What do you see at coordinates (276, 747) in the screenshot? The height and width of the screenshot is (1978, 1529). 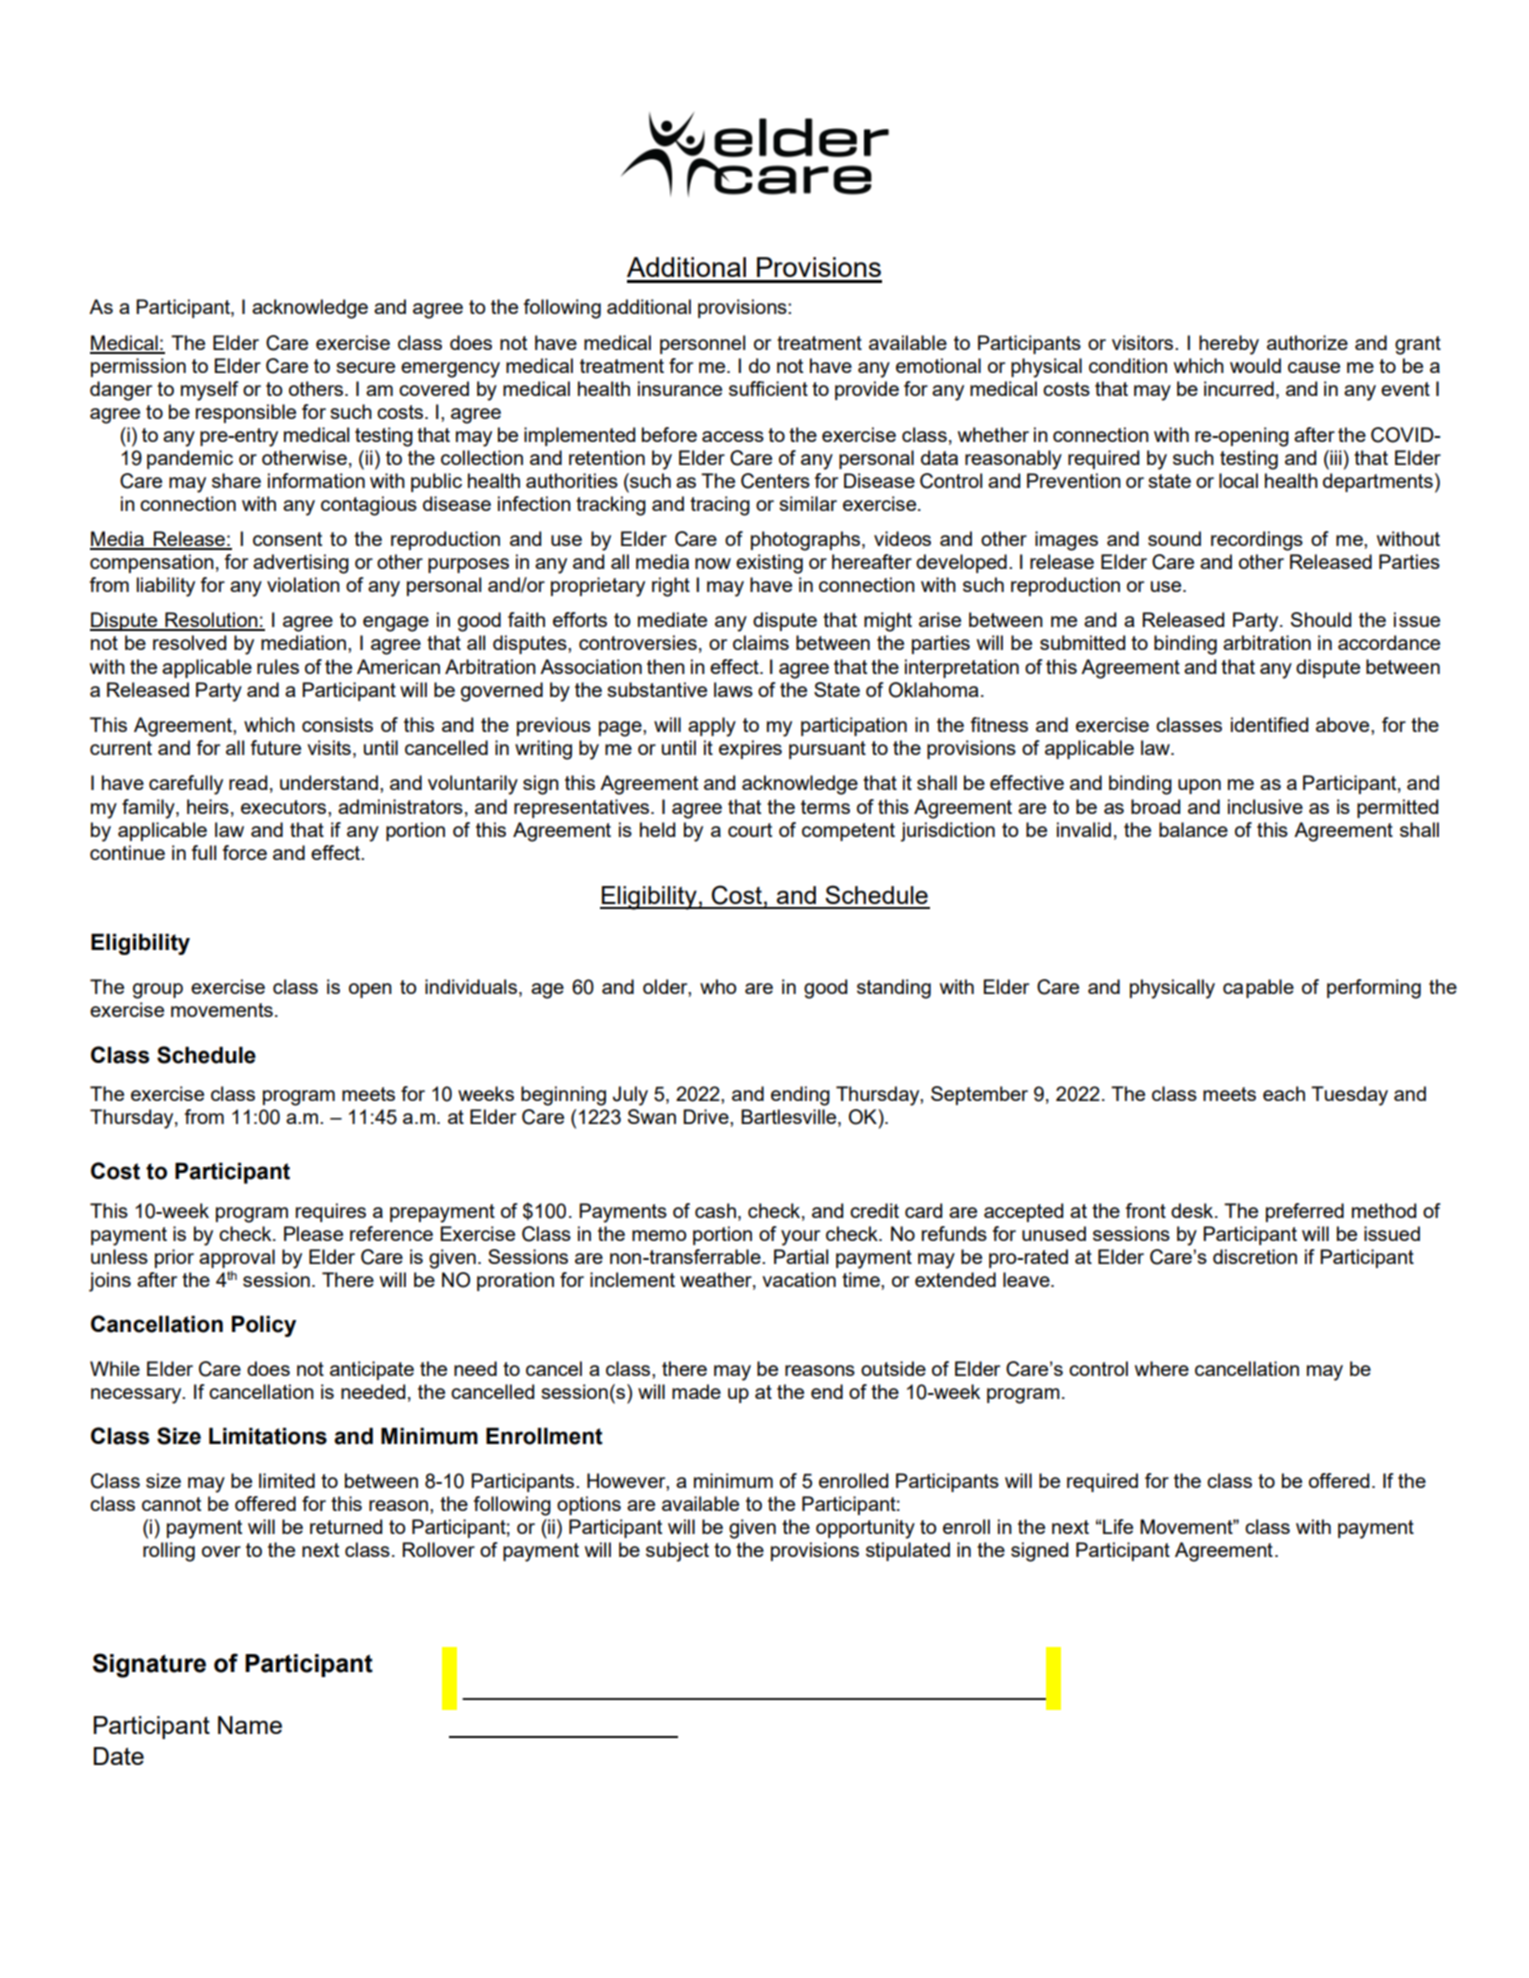 I see `future` at bounding box center [276, 747].
